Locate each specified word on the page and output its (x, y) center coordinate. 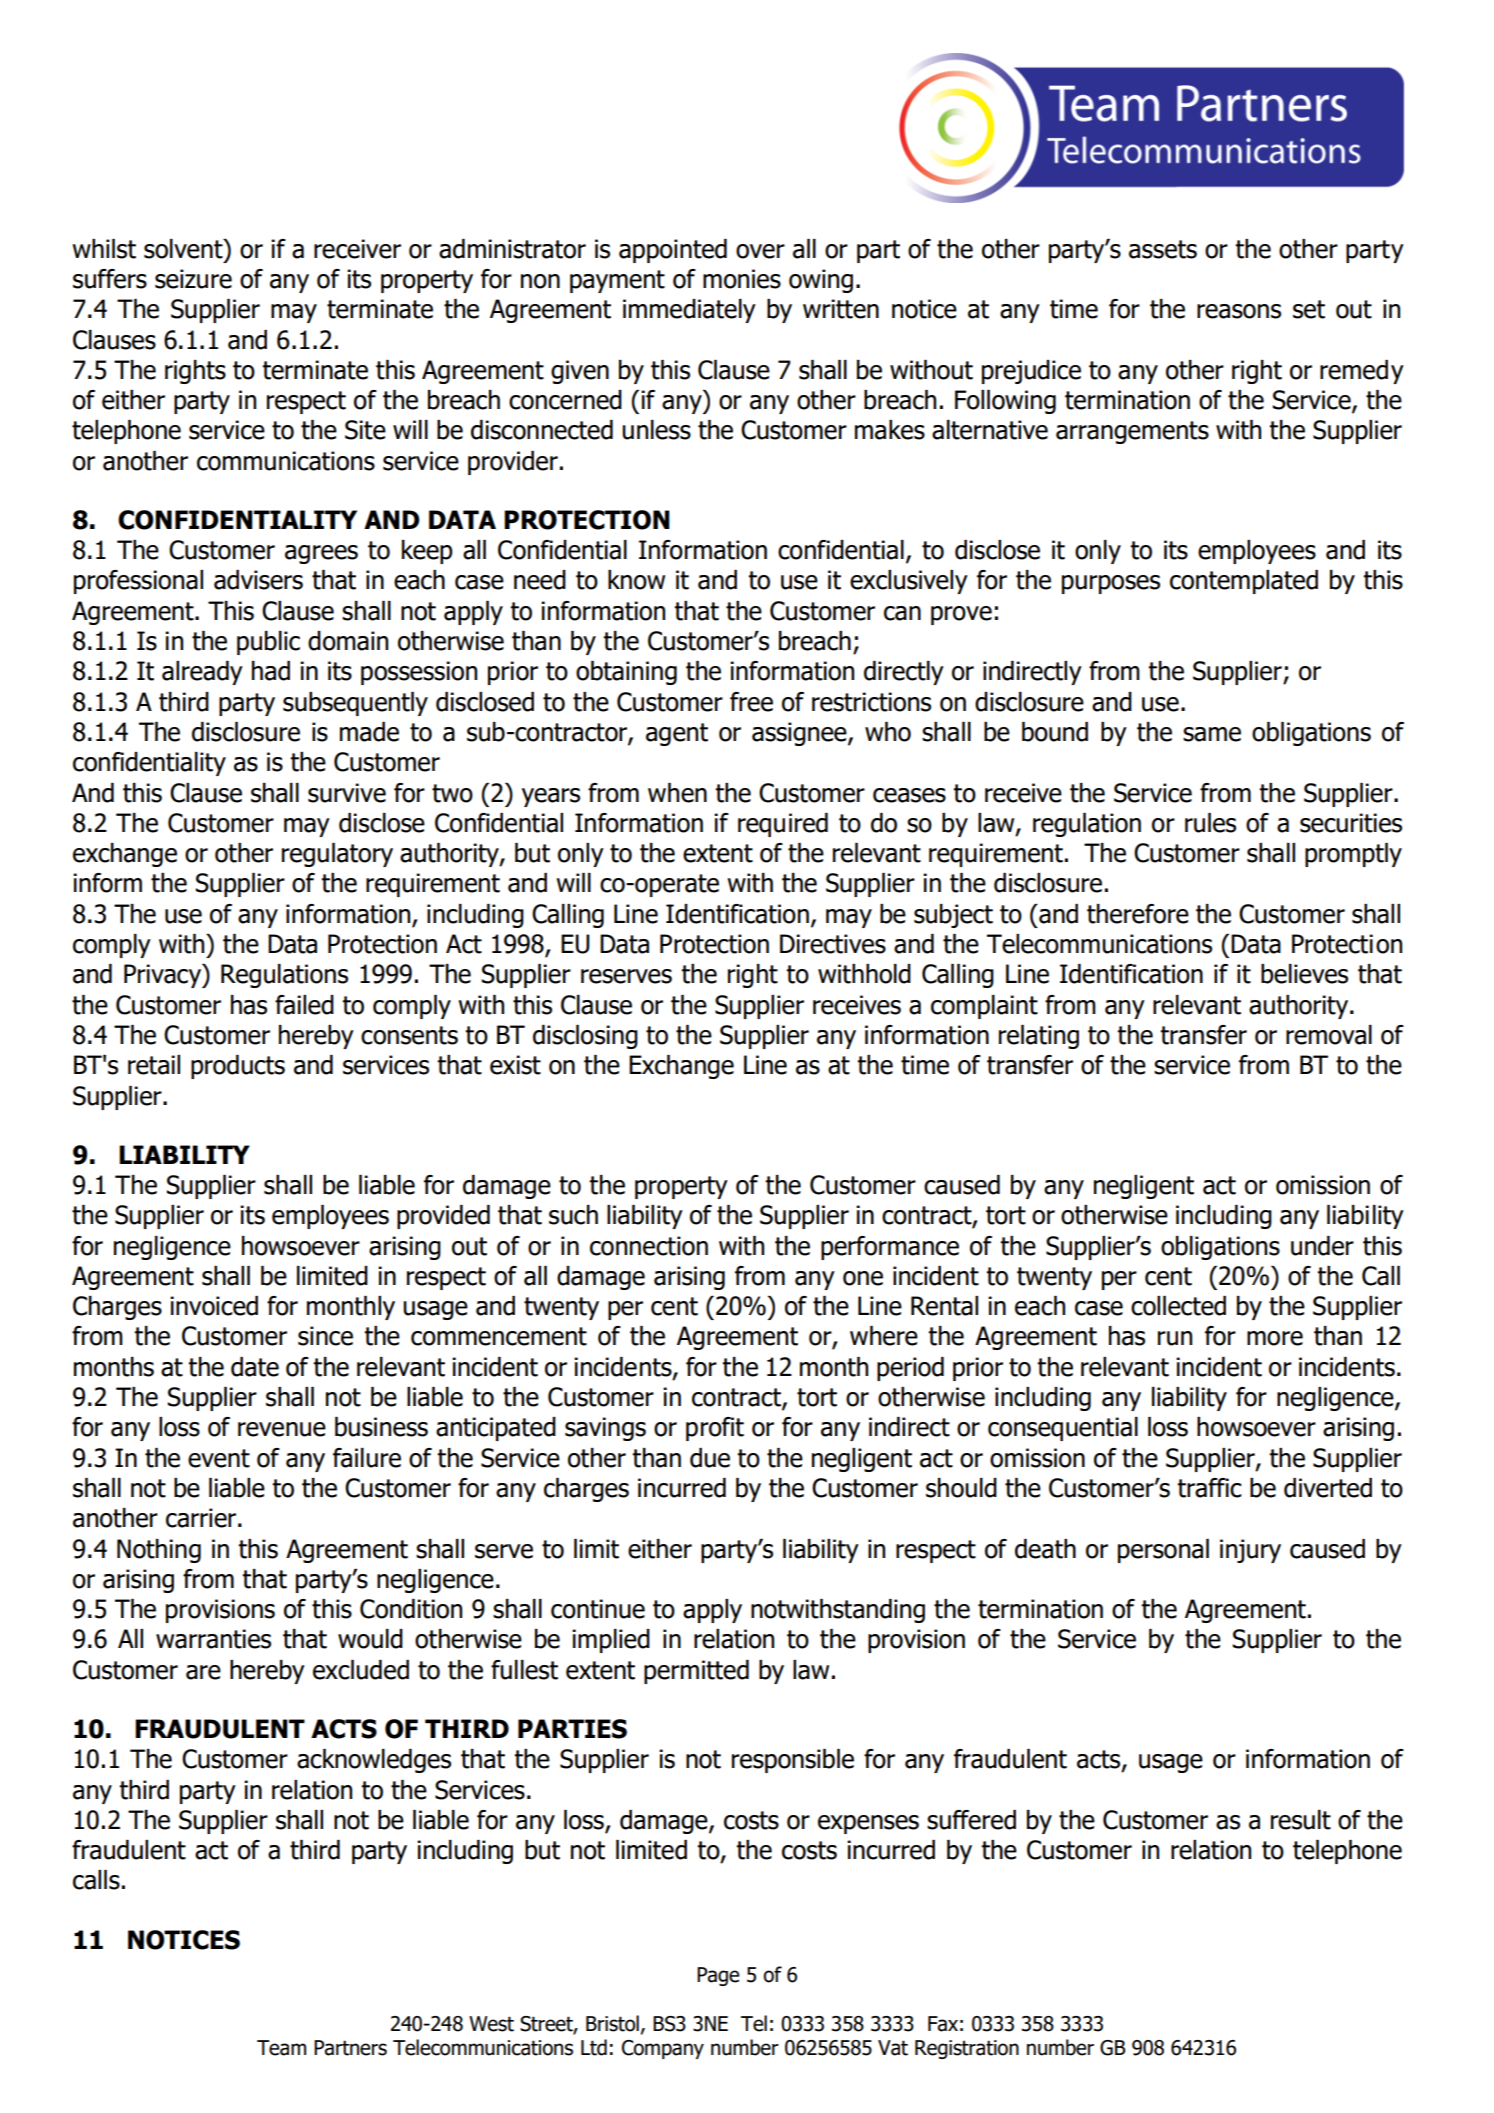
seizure (193, 279)
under (1322, 1246)
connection (649, 1246)
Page (718, 1976)
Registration (967, 2049)
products (238, 1067)
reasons (1239, 311)
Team (281, 2048)
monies (742, 279)
